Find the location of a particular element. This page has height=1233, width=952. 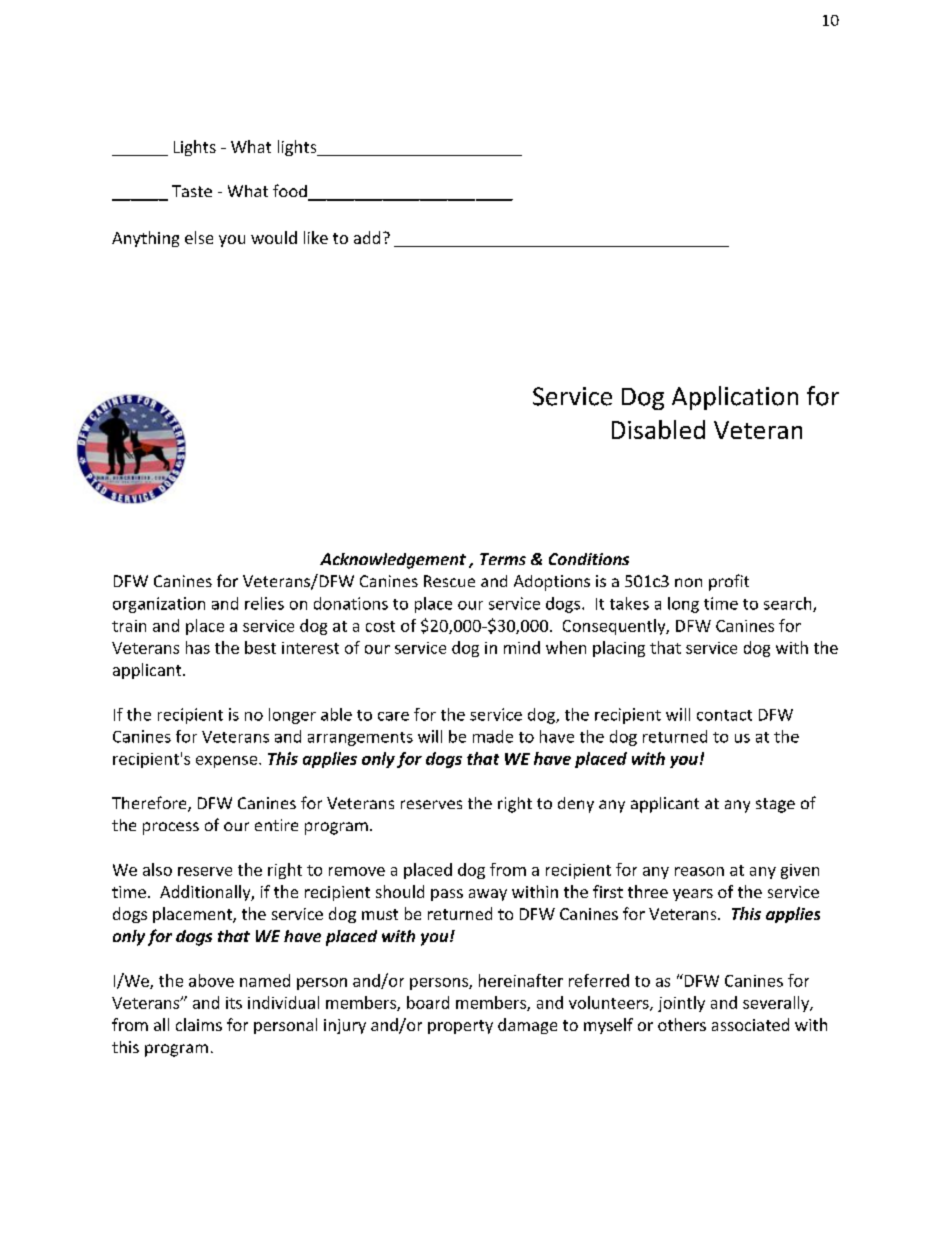

Anything is located at coordinates (145, 239).
